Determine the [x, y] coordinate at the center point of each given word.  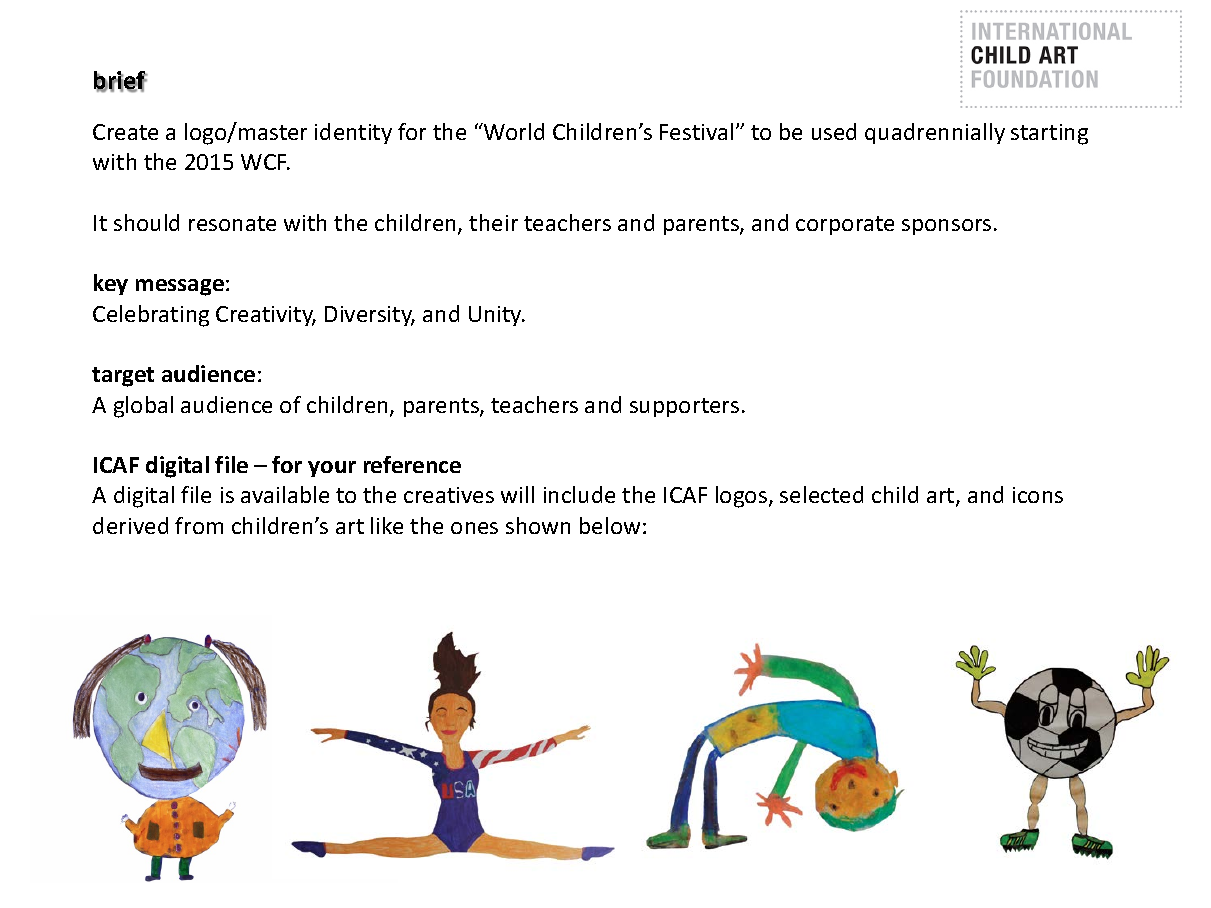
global [143, 407]
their [493, 222]
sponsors [946, 227]
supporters [684, 407]
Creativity [266, 316]
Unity [496, 316]
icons [1038, 495]
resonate [232, 223]
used [834, 131]
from [199, 525]
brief [121, 82]
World [513, 131]
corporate [845, 225]
